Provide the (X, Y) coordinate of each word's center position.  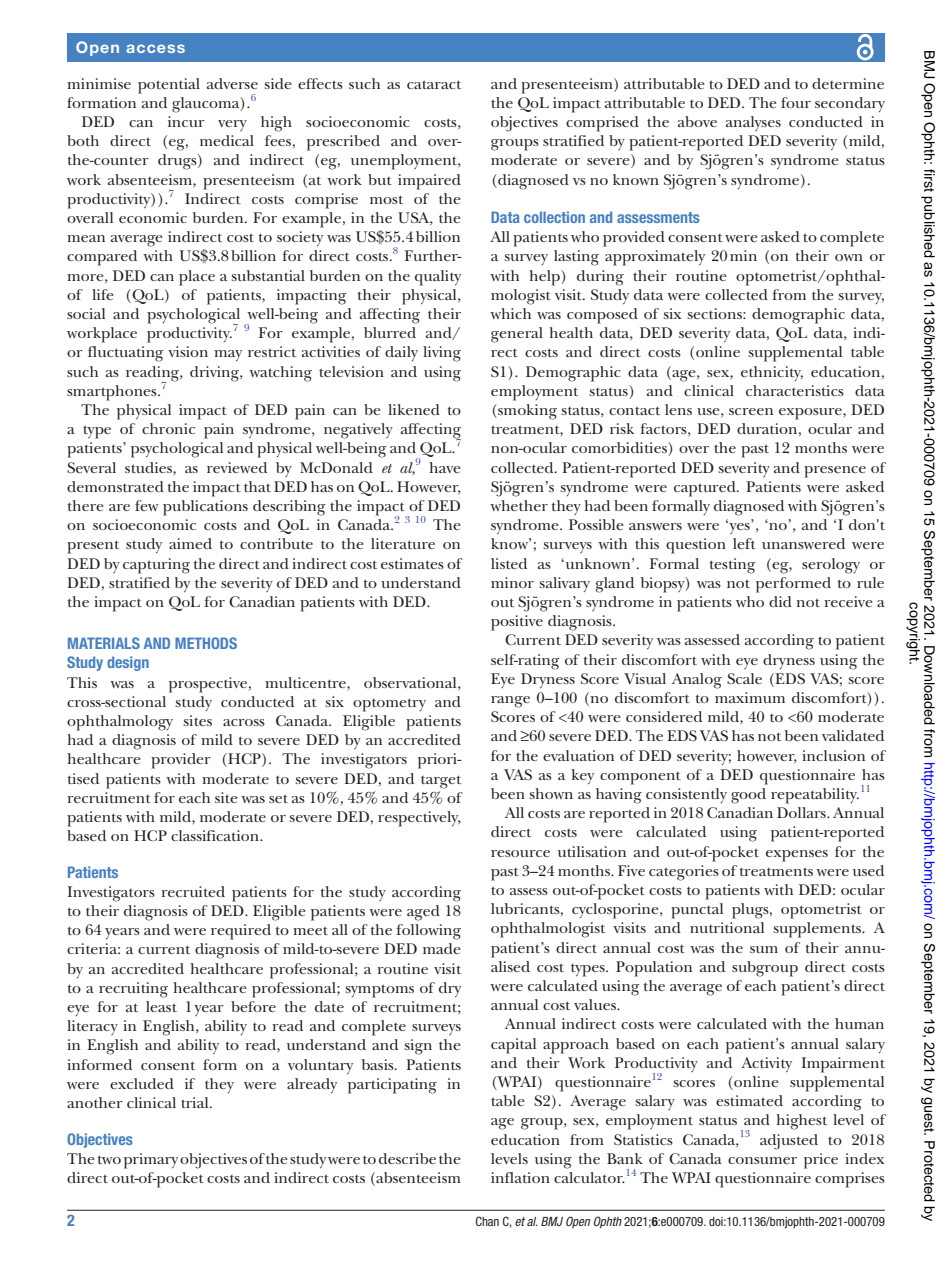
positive (517, 623)
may (228, 355)
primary (151, 1161)
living (442, 354)
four (796, 102)
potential (169, 86)
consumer (762, 1160)
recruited (193, 891)
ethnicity (772, 373)
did (780, 601)
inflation (520, 1177)
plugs (751, 911)
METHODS (206, 643)
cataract (434, 84)
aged (423, 913)
